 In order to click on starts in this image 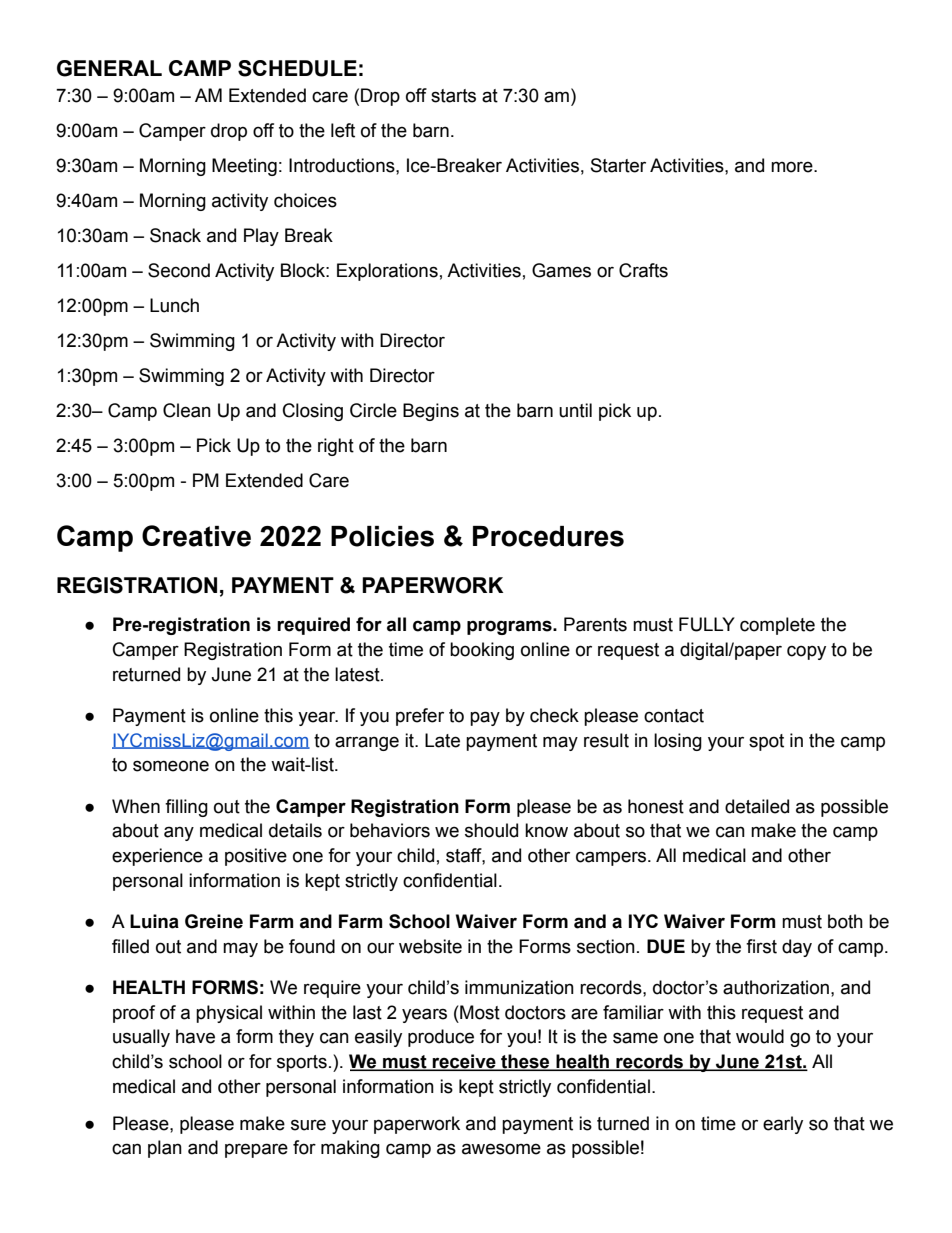, I will do `click(453, 96)`.
